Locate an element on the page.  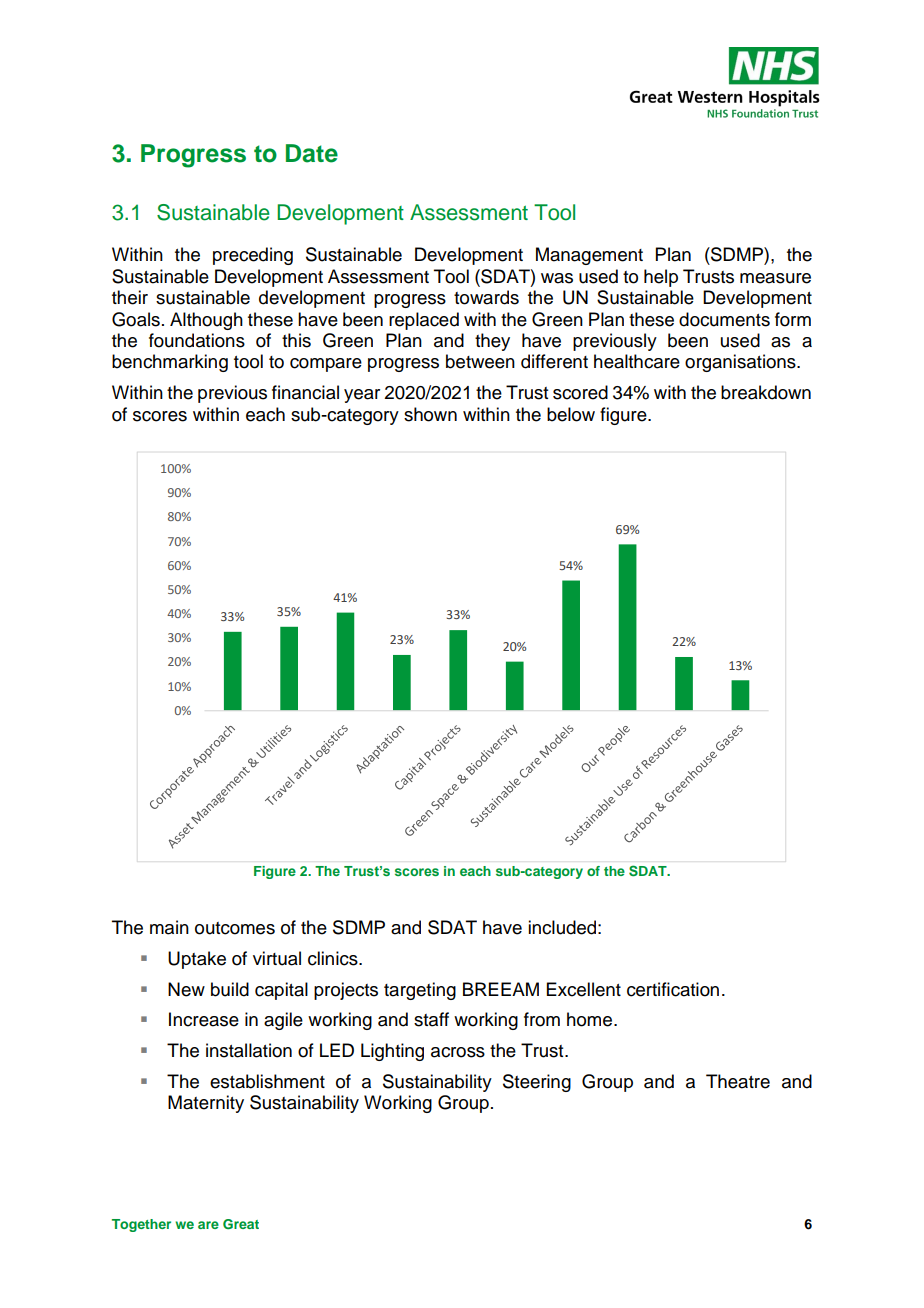
Great is located at coordinates (241, 1224).
